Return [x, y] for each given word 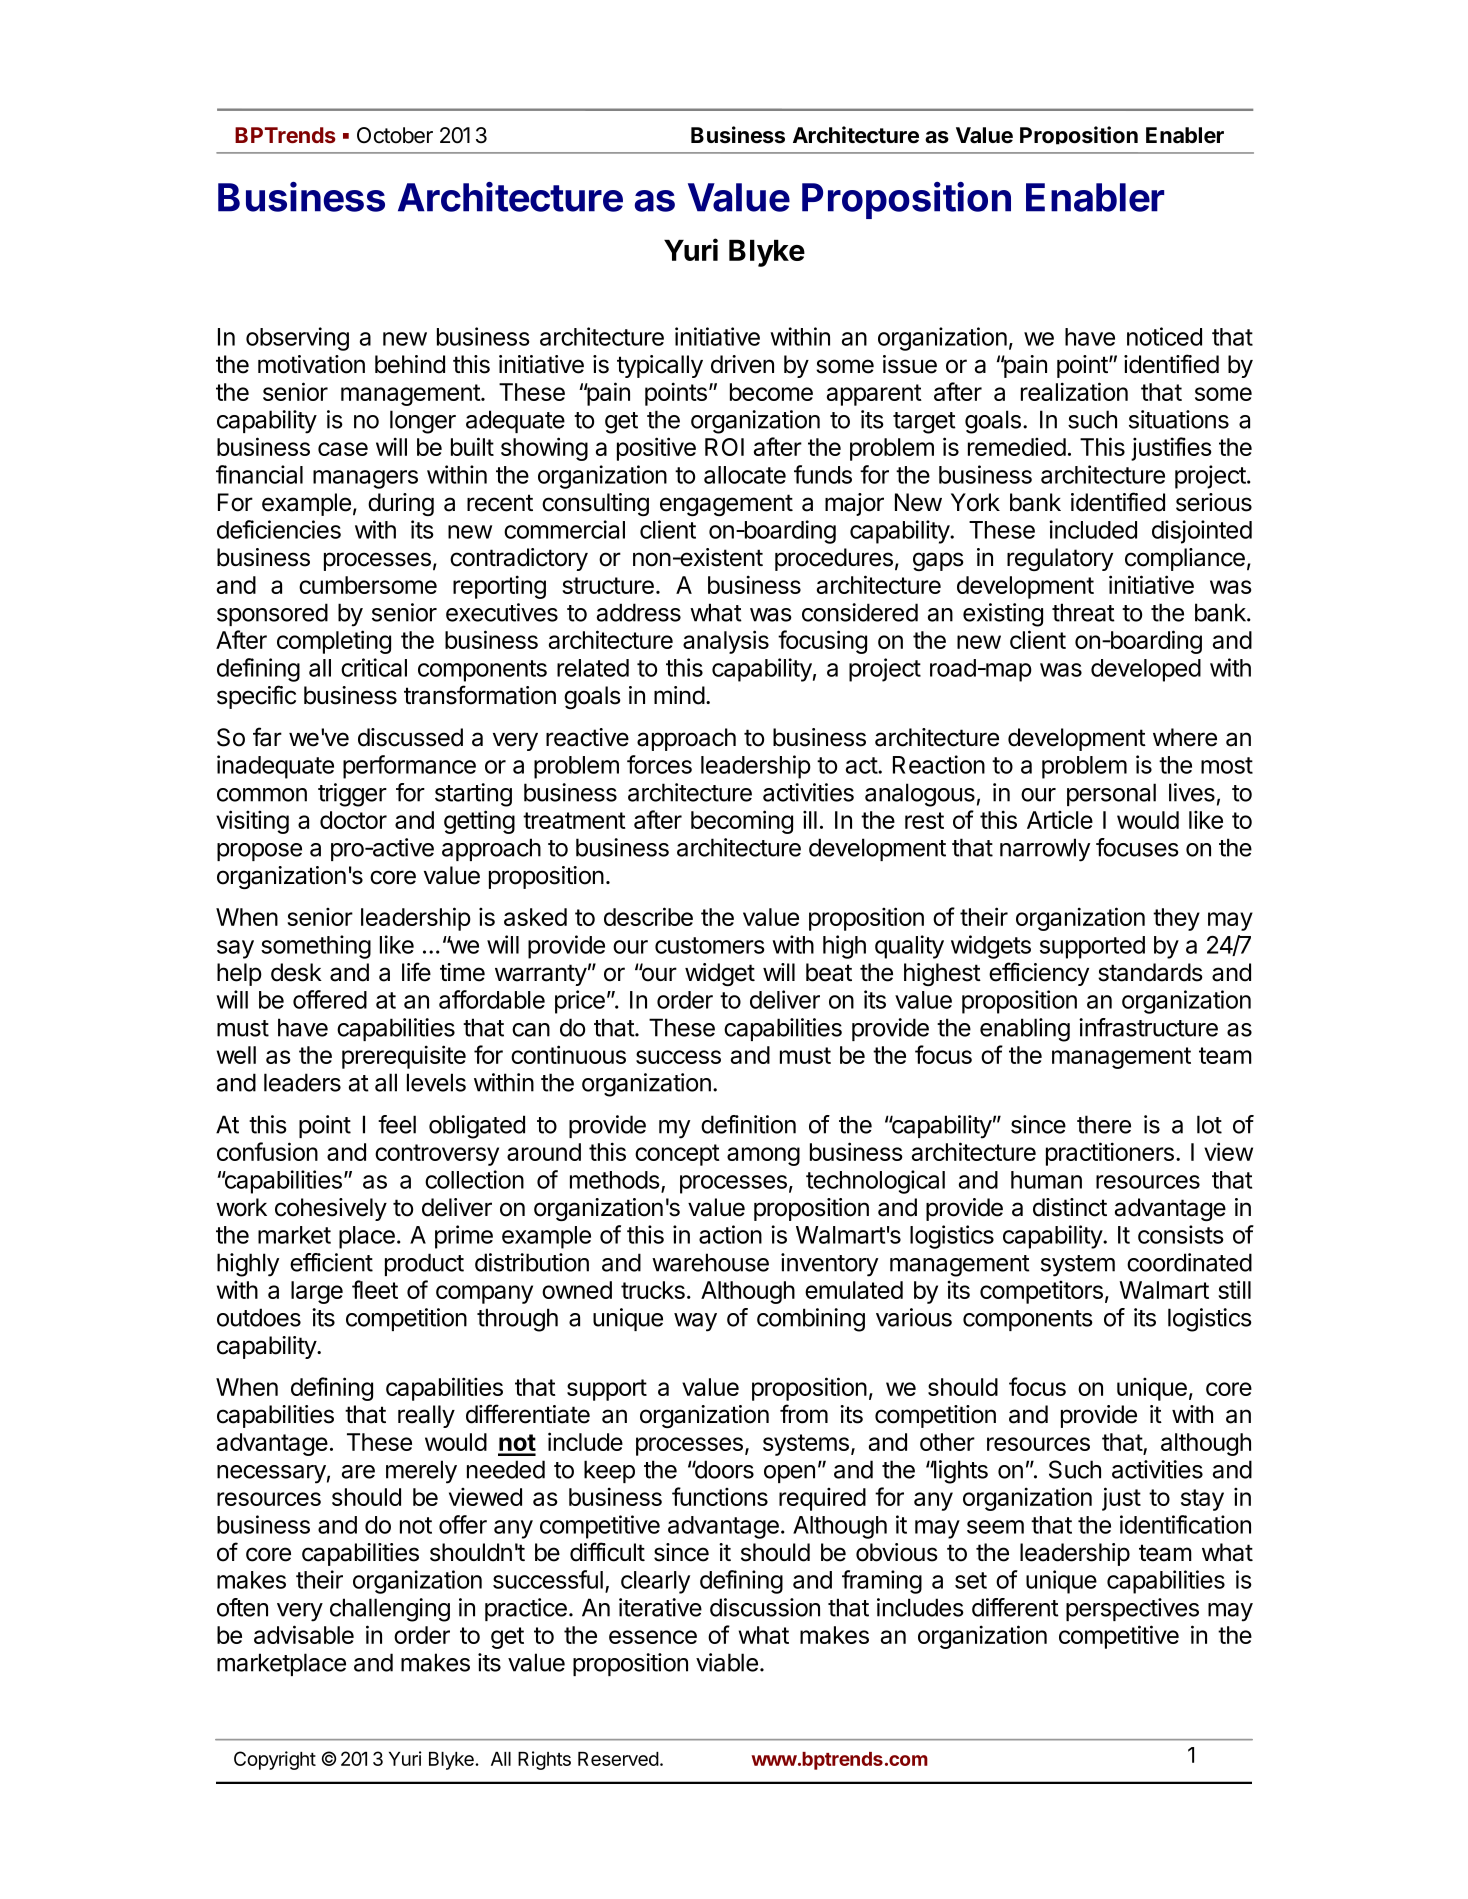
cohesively [331, 1209]
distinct [1070, 1207]
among [763, 1156]
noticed [1164, 336]
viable [727, 1662]
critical [374, 667]
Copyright [275, 1760]
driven [742, 364]
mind [679, 695]
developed [1146, 670]
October [395, 135]
